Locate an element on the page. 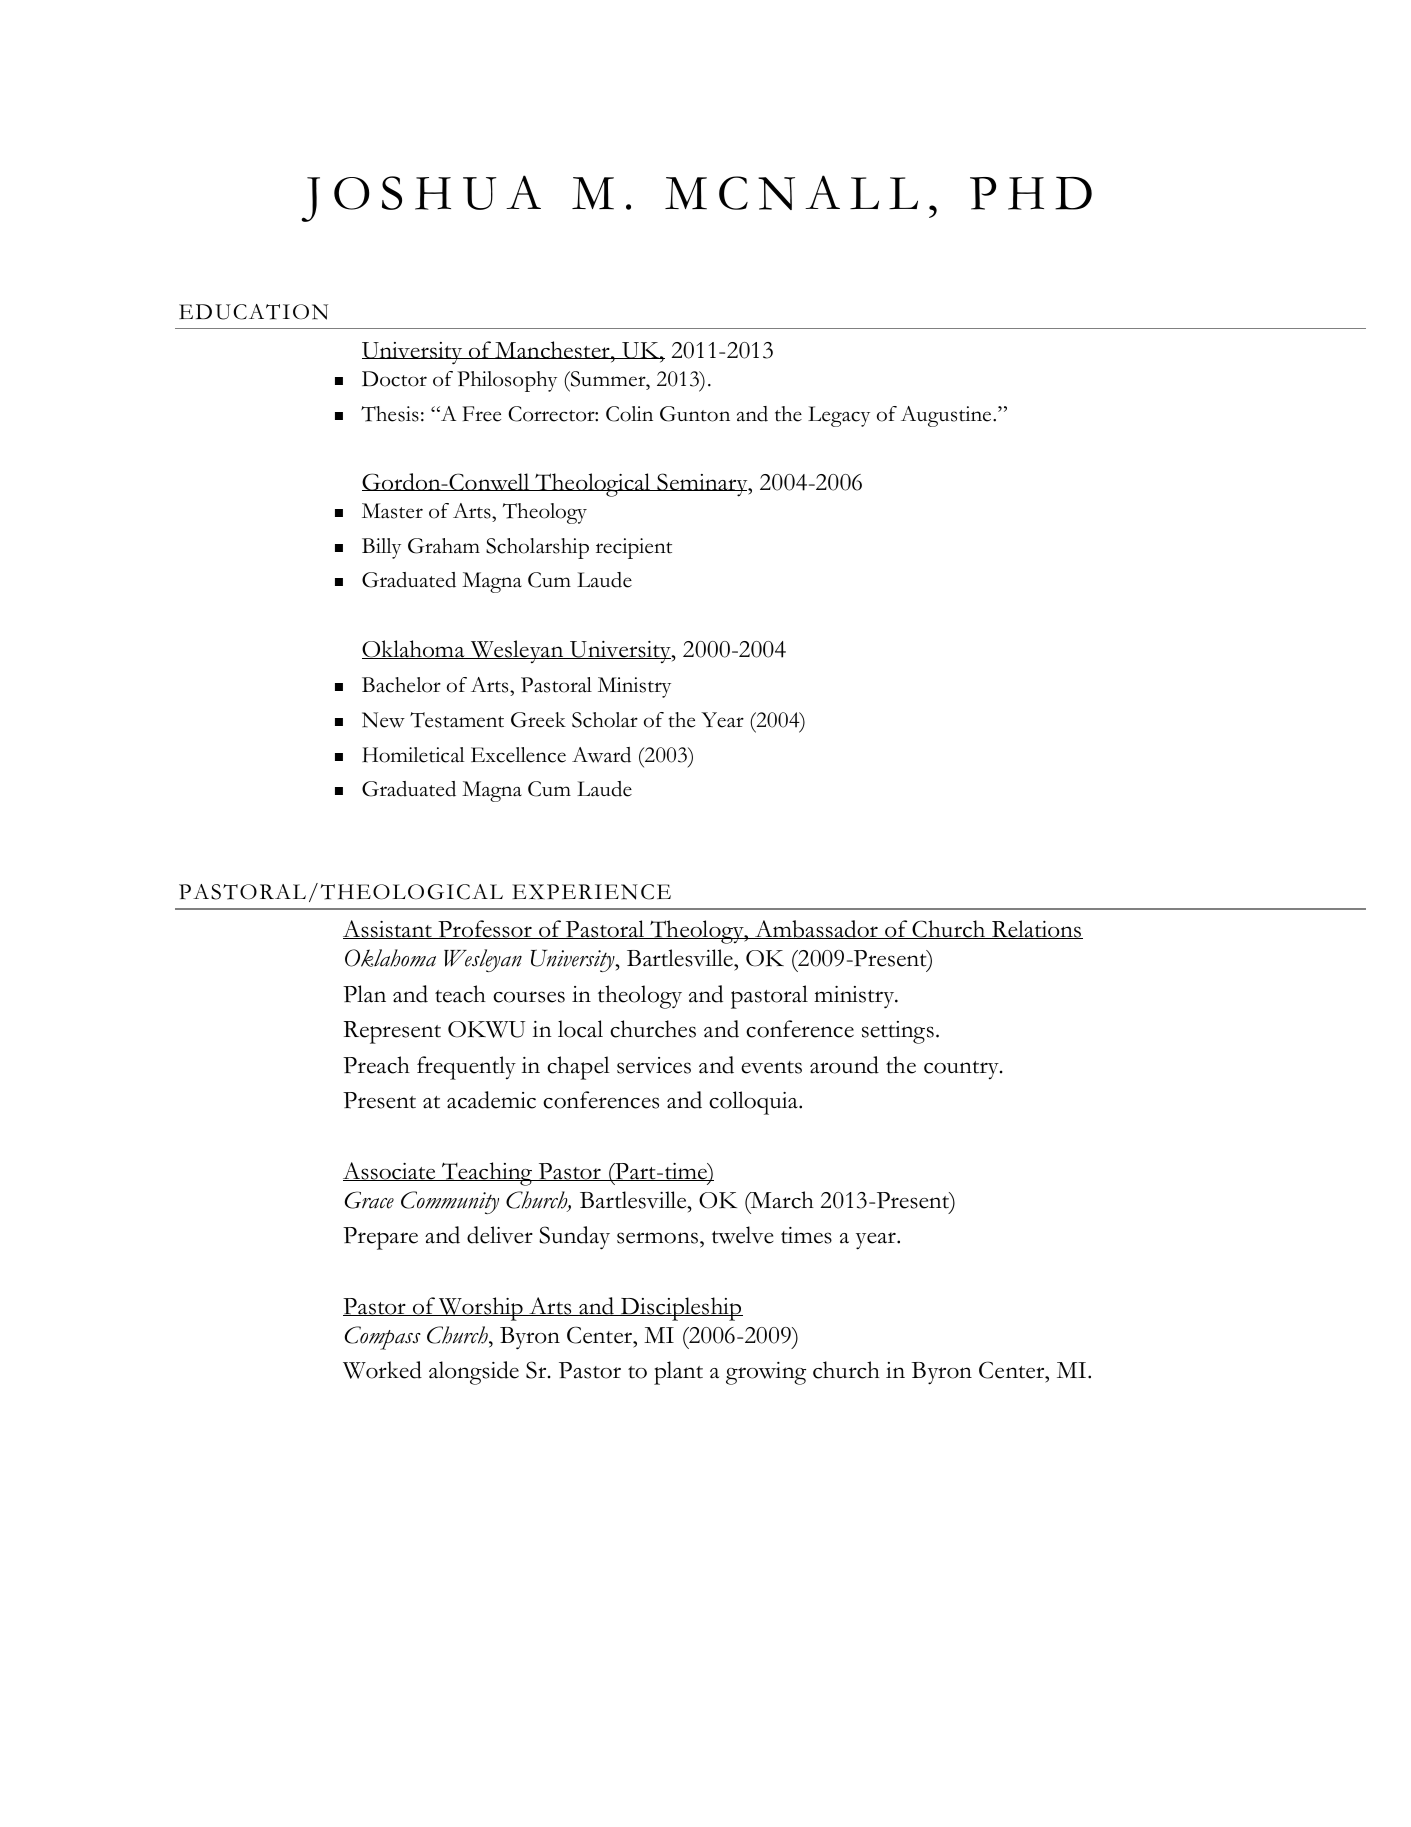  Worked is located at coordinates (382, 1370).
